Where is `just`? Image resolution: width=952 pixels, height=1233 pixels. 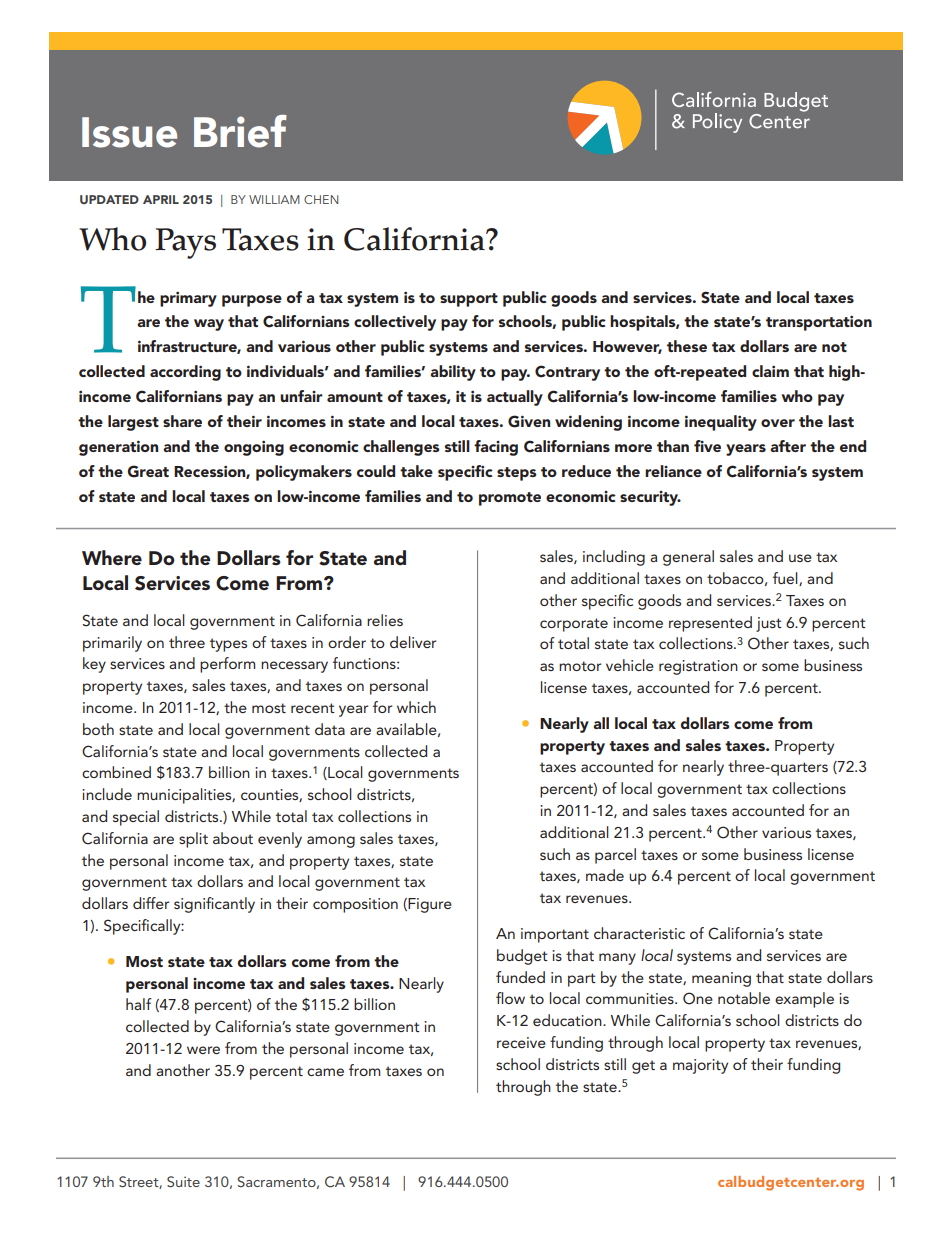 just is located at coordinates (769, 624).
